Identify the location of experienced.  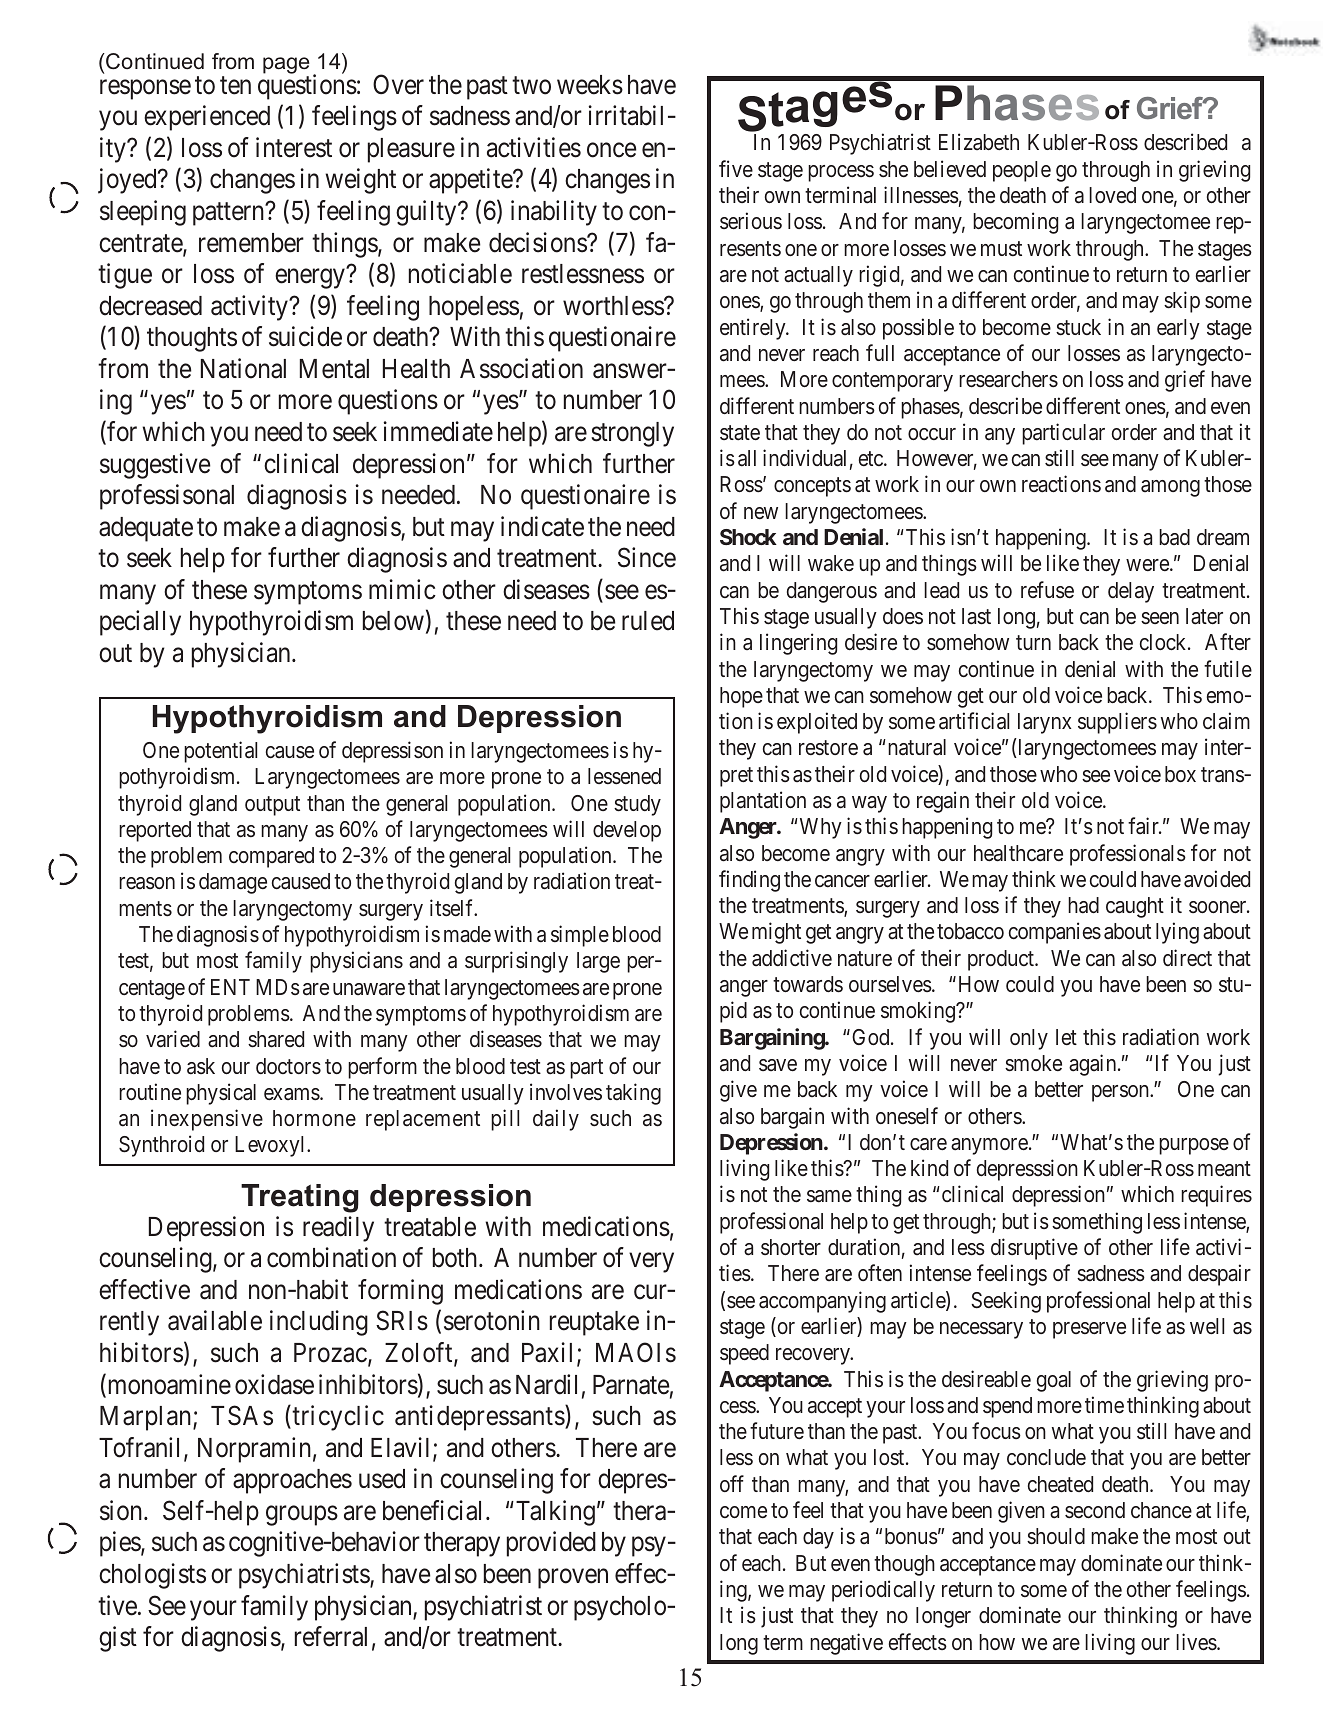
(207, 118).
